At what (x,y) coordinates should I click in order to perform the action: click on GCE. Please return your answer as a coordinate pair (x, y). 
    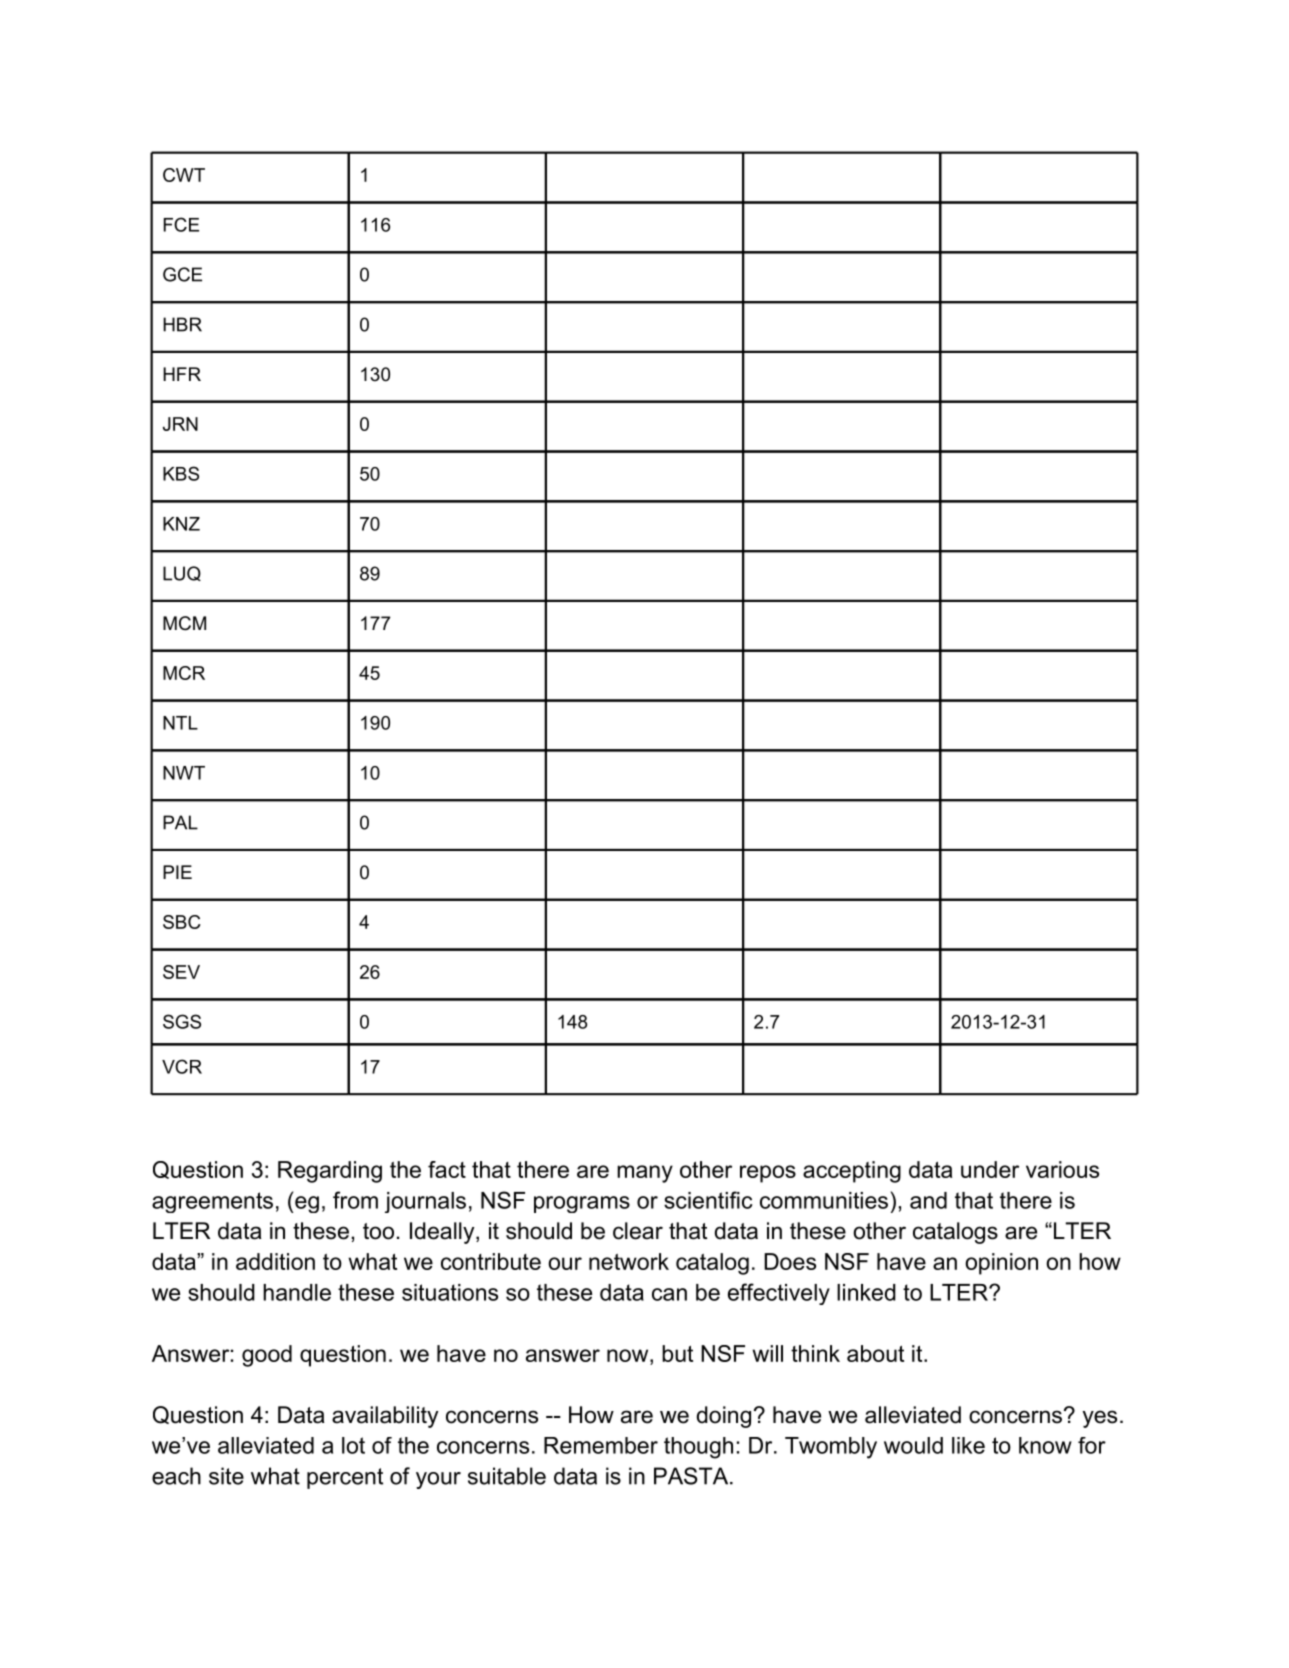
    Looking at the image, I should click on (182, 274).
